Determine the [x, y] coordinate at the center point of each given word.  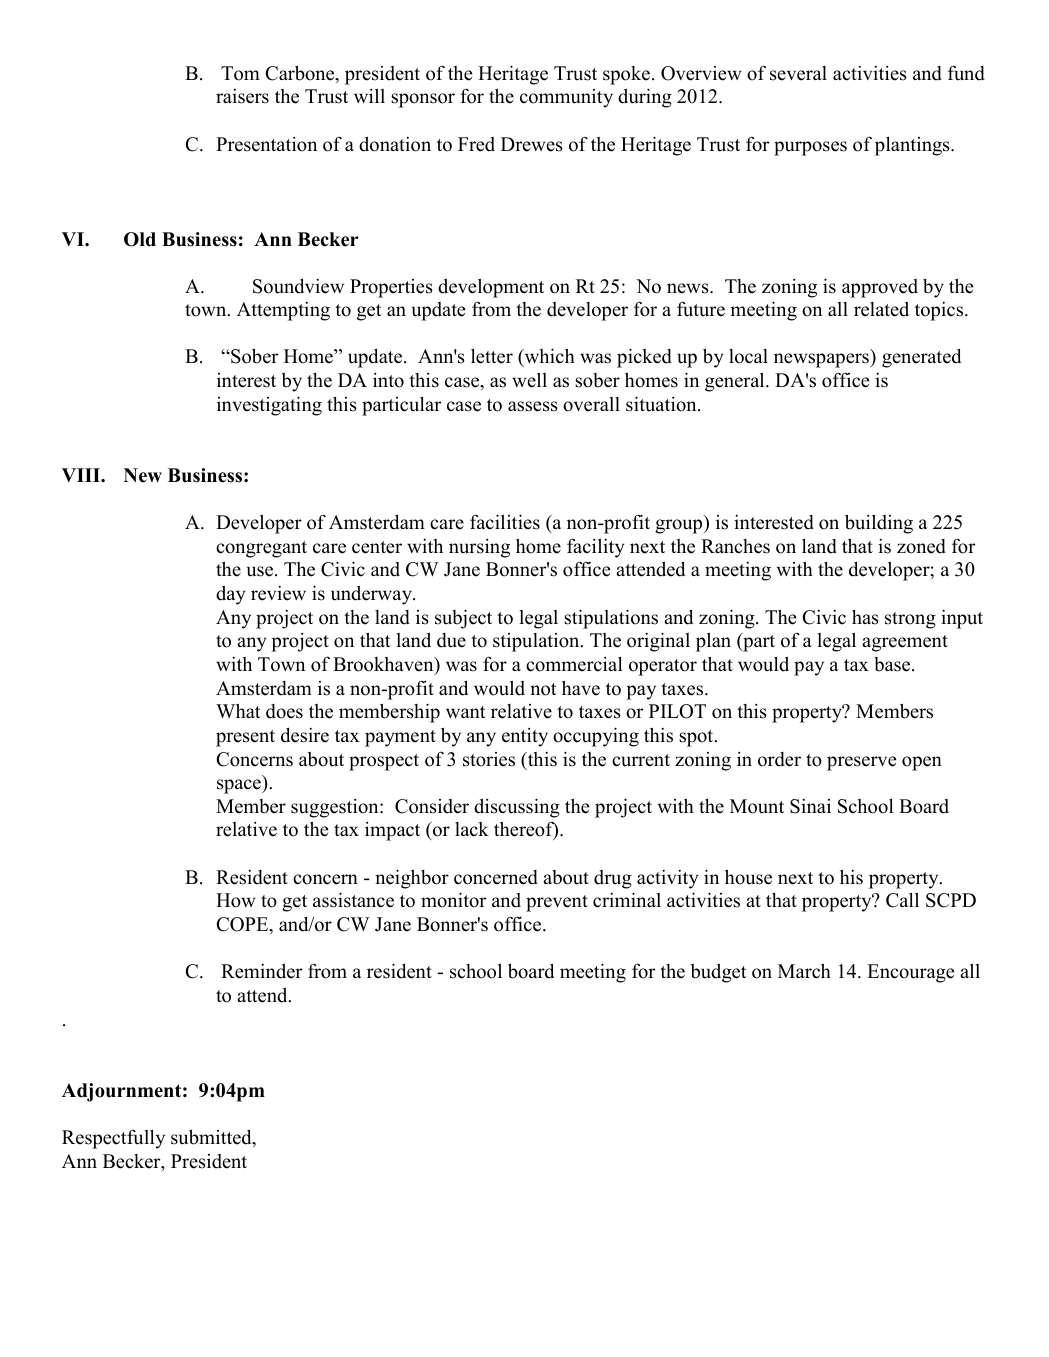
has [865, 617]
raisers [242, 96]
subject [463, 619]
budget [719, 973]
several [798, 73]
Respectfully [113, 1139]
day [230, 595]
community [566, 98]
